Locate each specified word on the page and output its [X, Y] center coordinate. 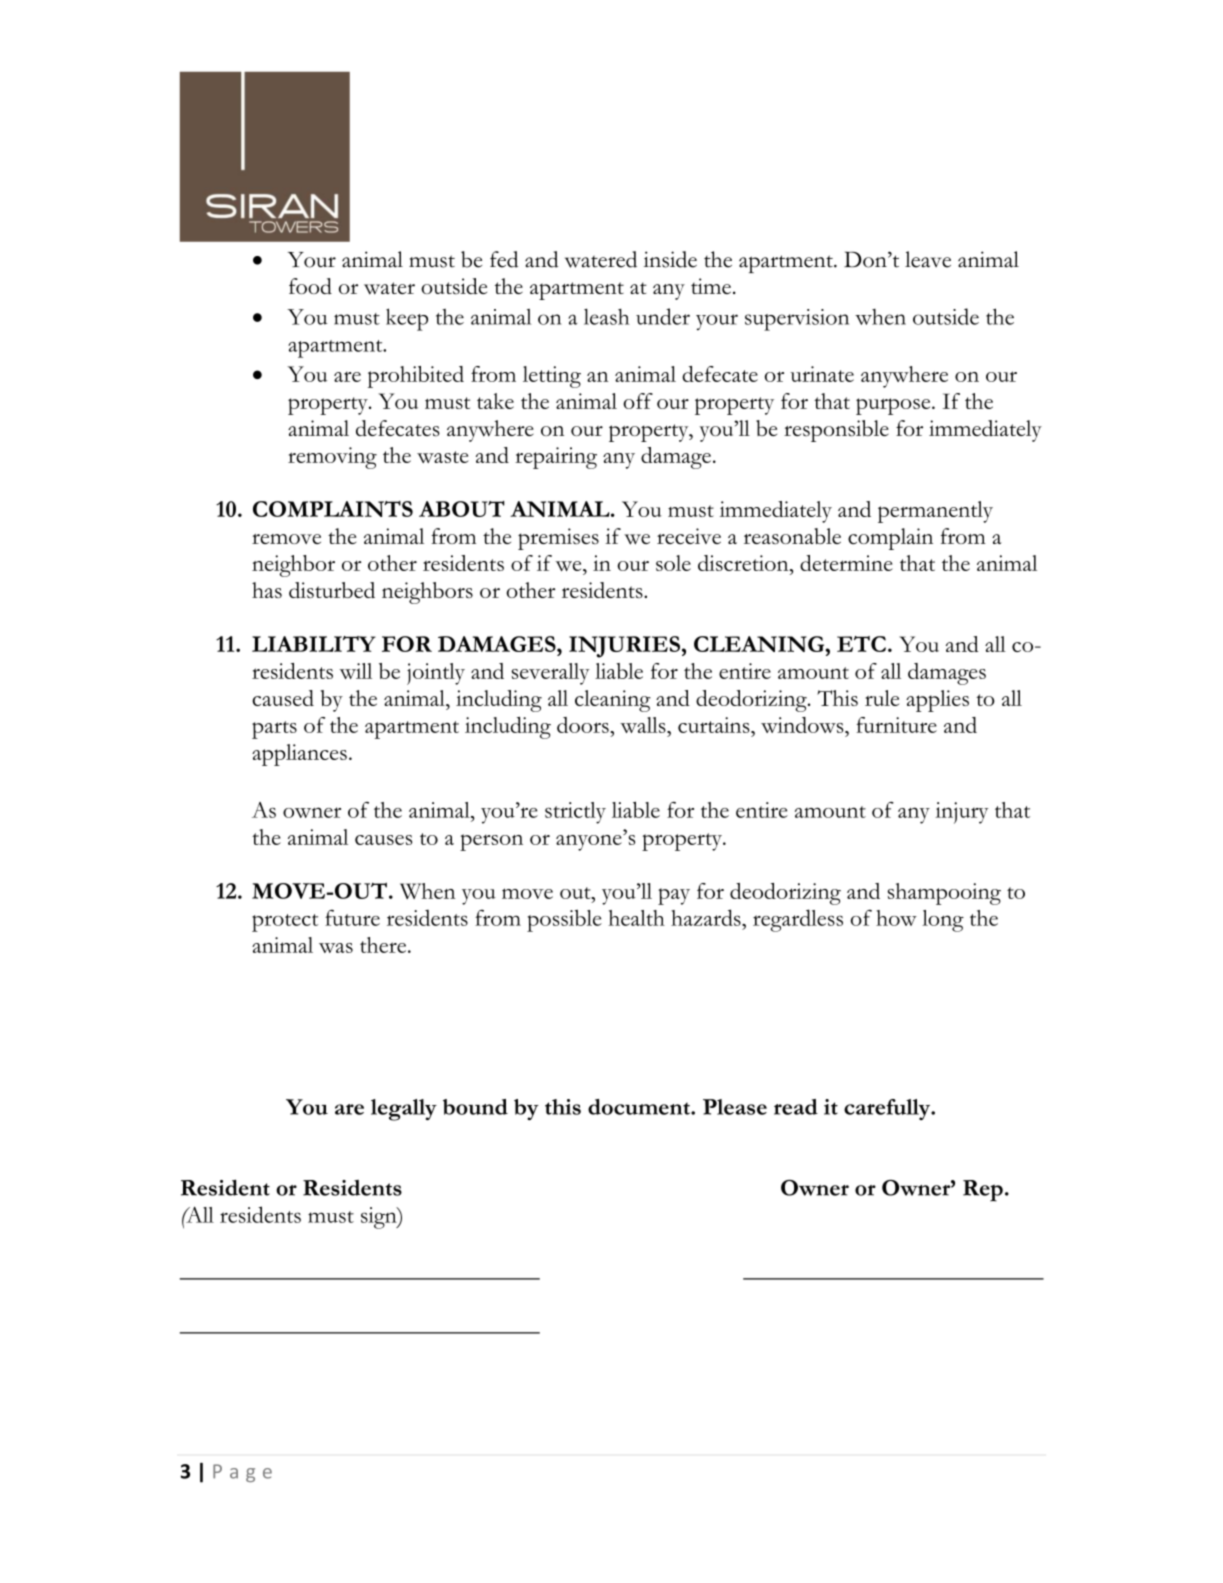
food [310, 286]
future [352, 918]
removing [332, 458]
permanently [935, 512]
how [896, 918]
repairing [556, 458]
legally [404, 1110]
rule [882, 698]
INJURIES [624, 647]
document [640, 1107]
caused [283, 698]
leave [928, 259]
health [636, 918]
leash [607, 317]
